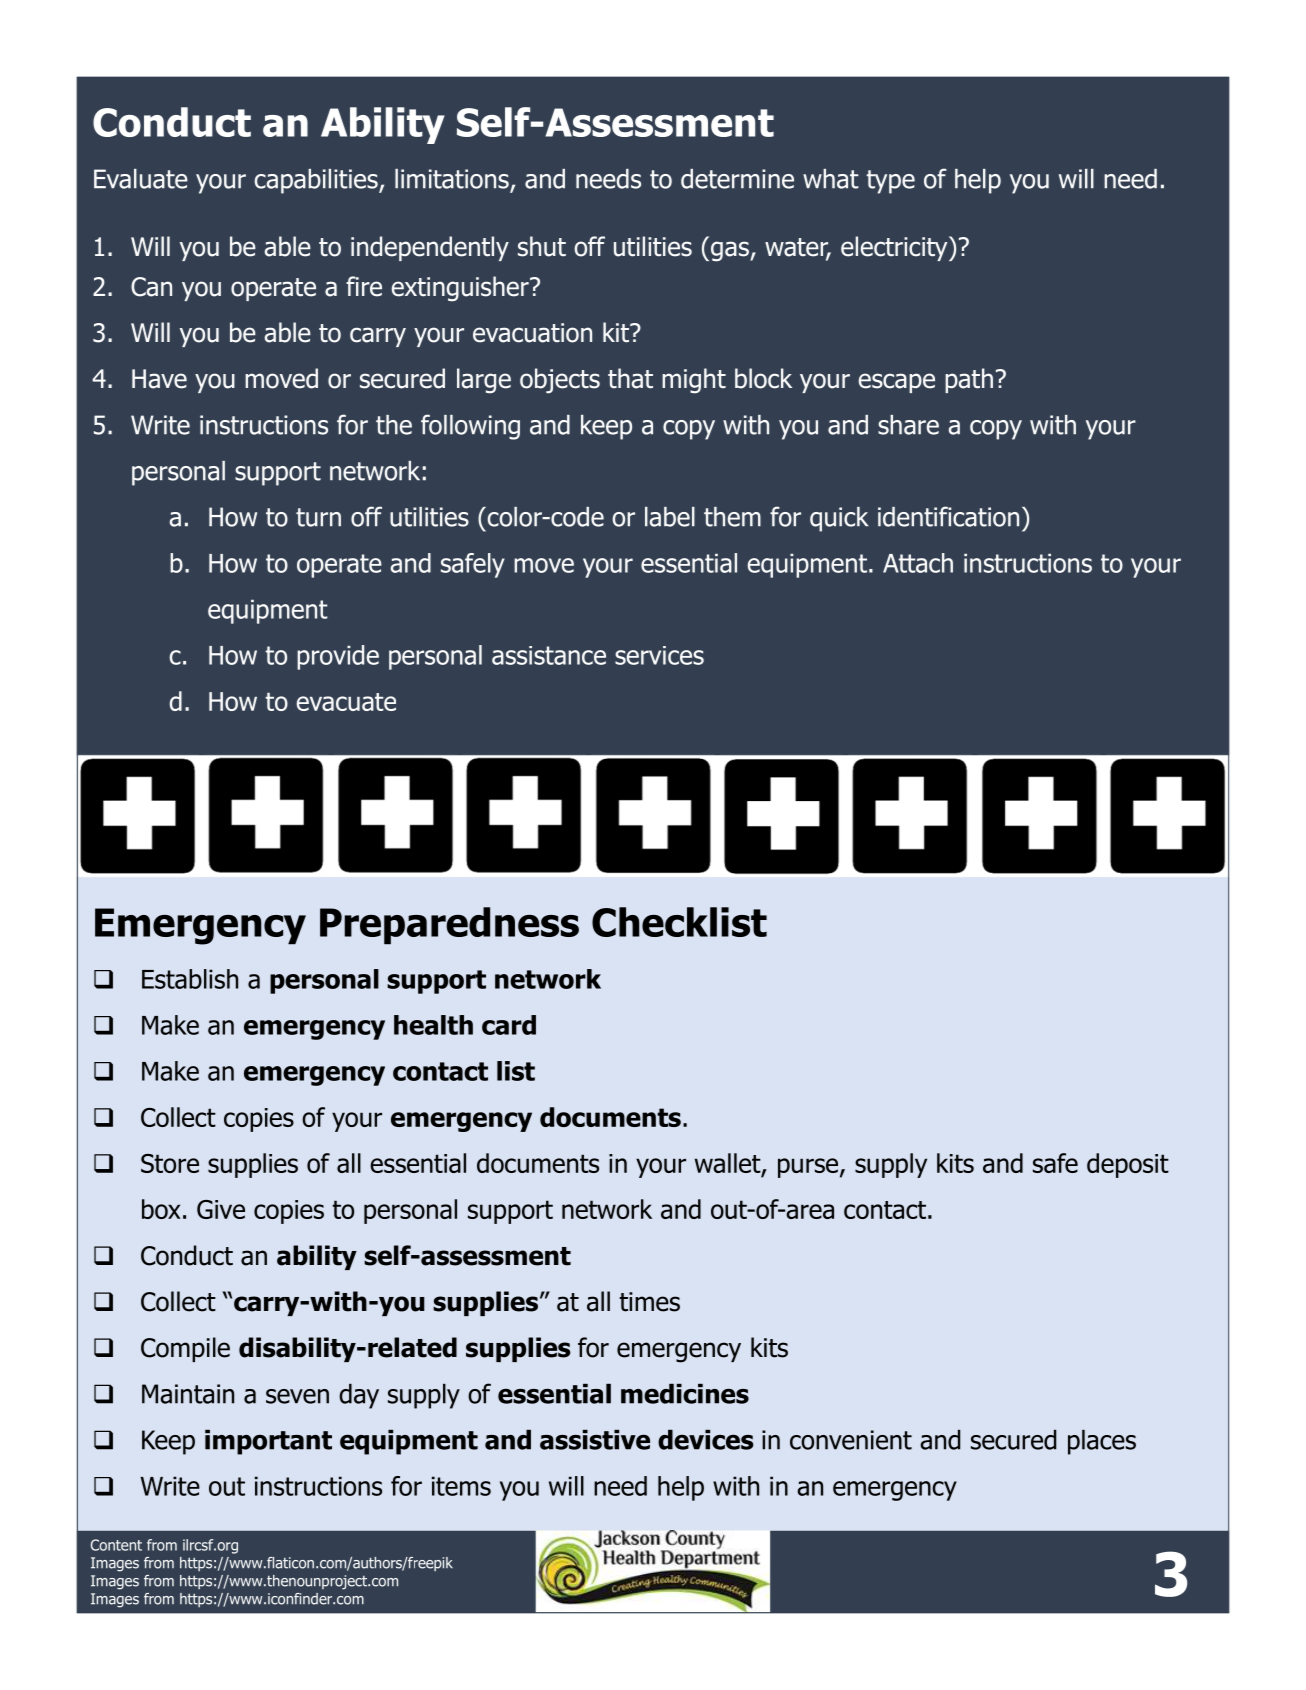 The image size is (1306, 1690). Describe the element at coordinates (1128, 1165) in the screenshot. I see `deposit` at that location.
